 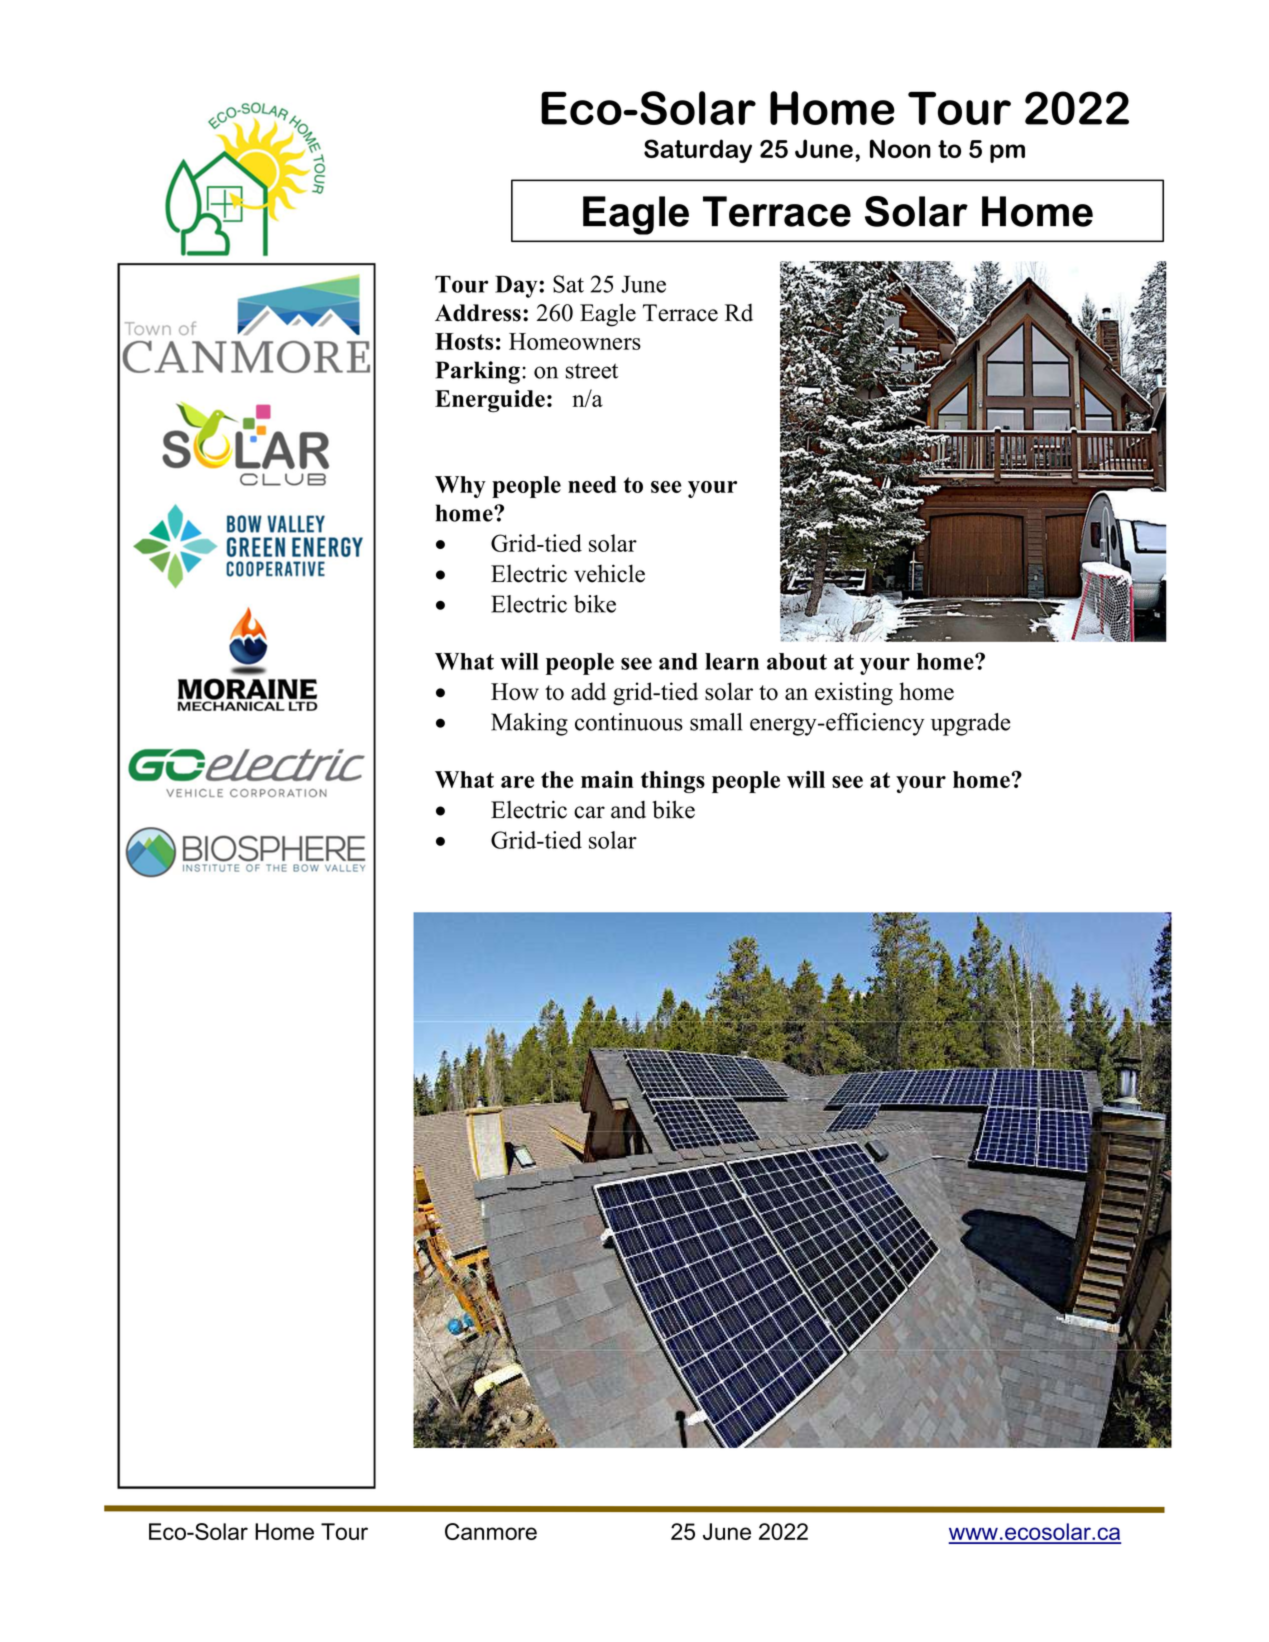 What do you see at coordinates (673, 782) in the screenshot?
I see `things` at bounding box center [673, 782].
